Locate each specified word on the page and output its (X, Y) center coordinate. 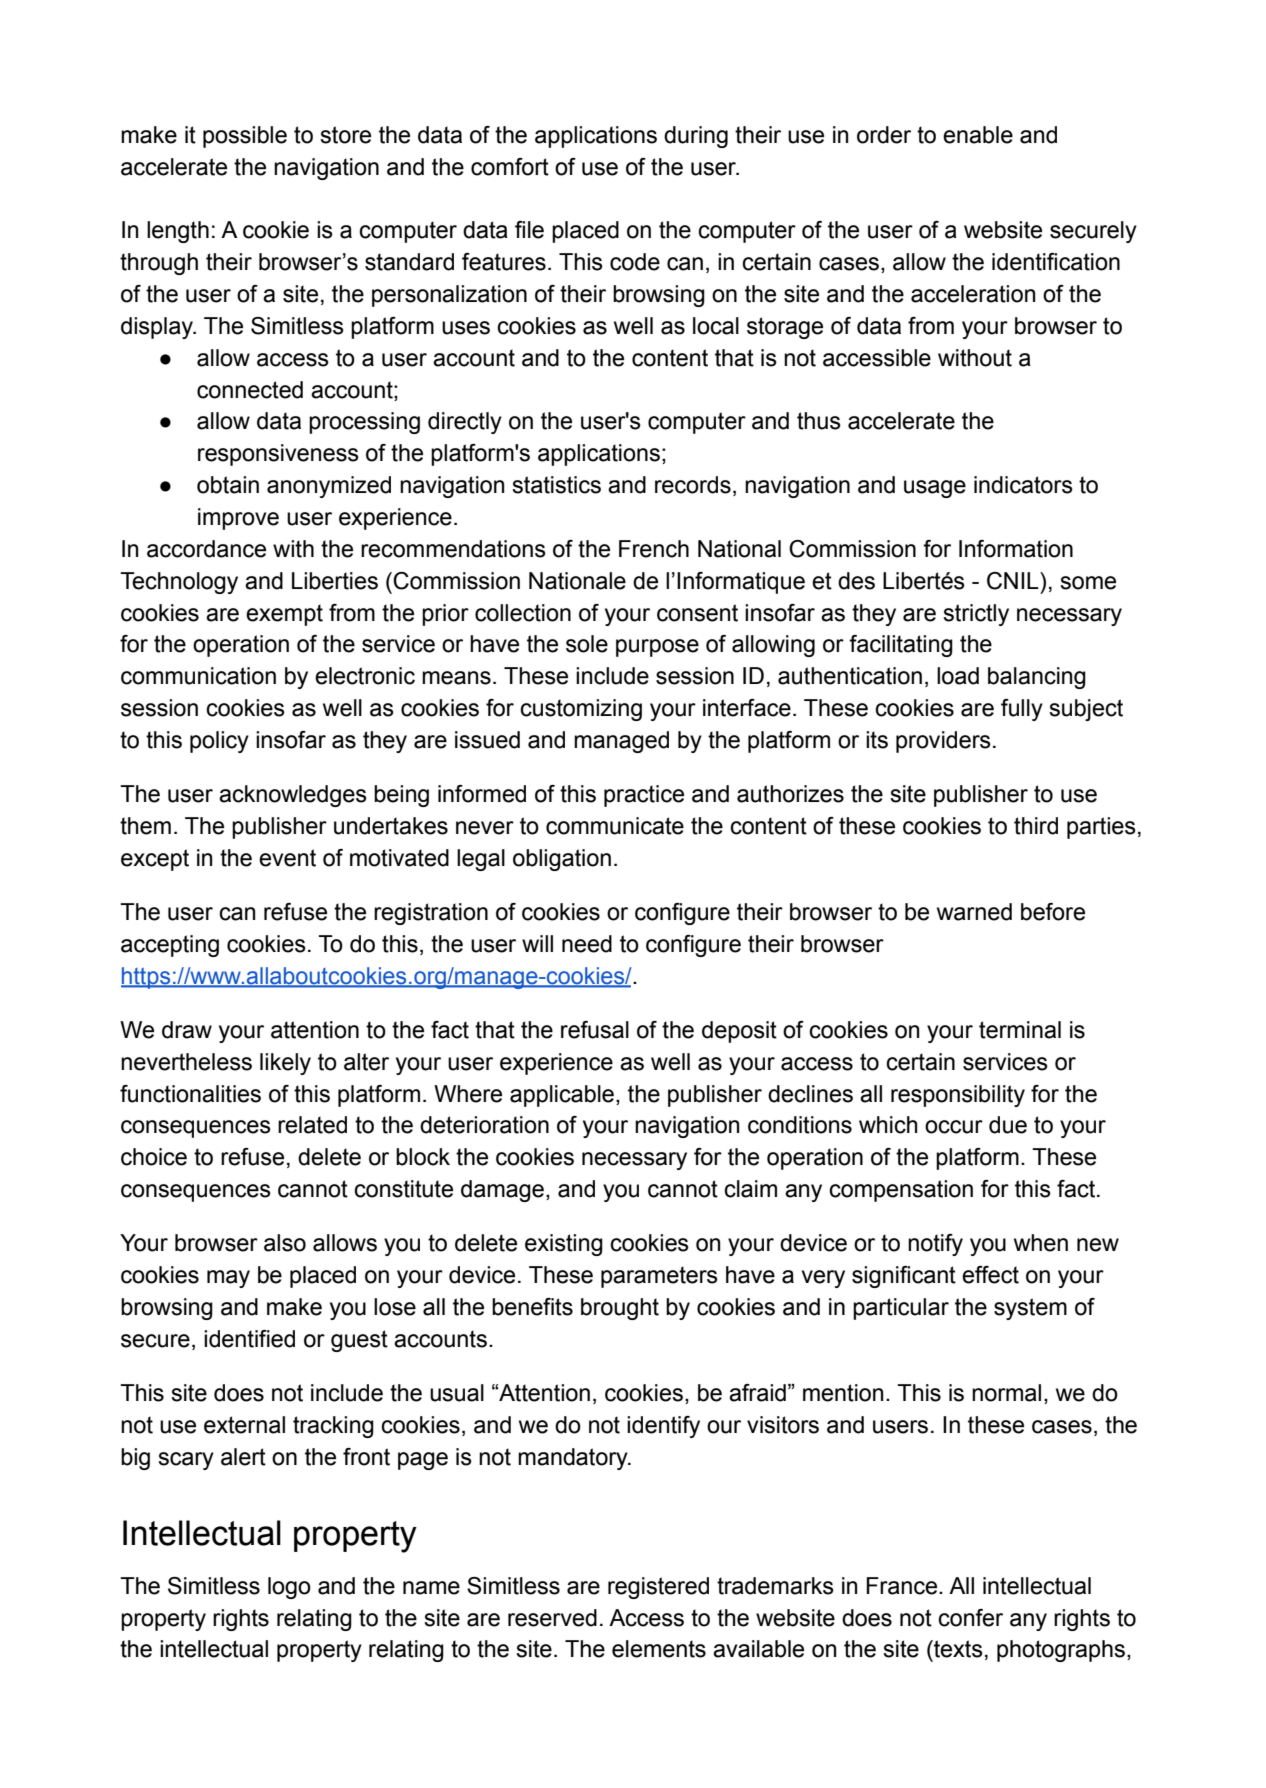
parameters (659, 1277)
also (285, 1243)
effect (990, 1275)
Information (1016, 549)
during (696, 137)
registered (658, 1588)
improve (238, 519)
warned (974, 912)
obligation (562, 860)
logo (289, 1588)
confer (970, 1618)
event (287, 858)
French (654, 549)
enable (978, 135)
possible (245, 137)
